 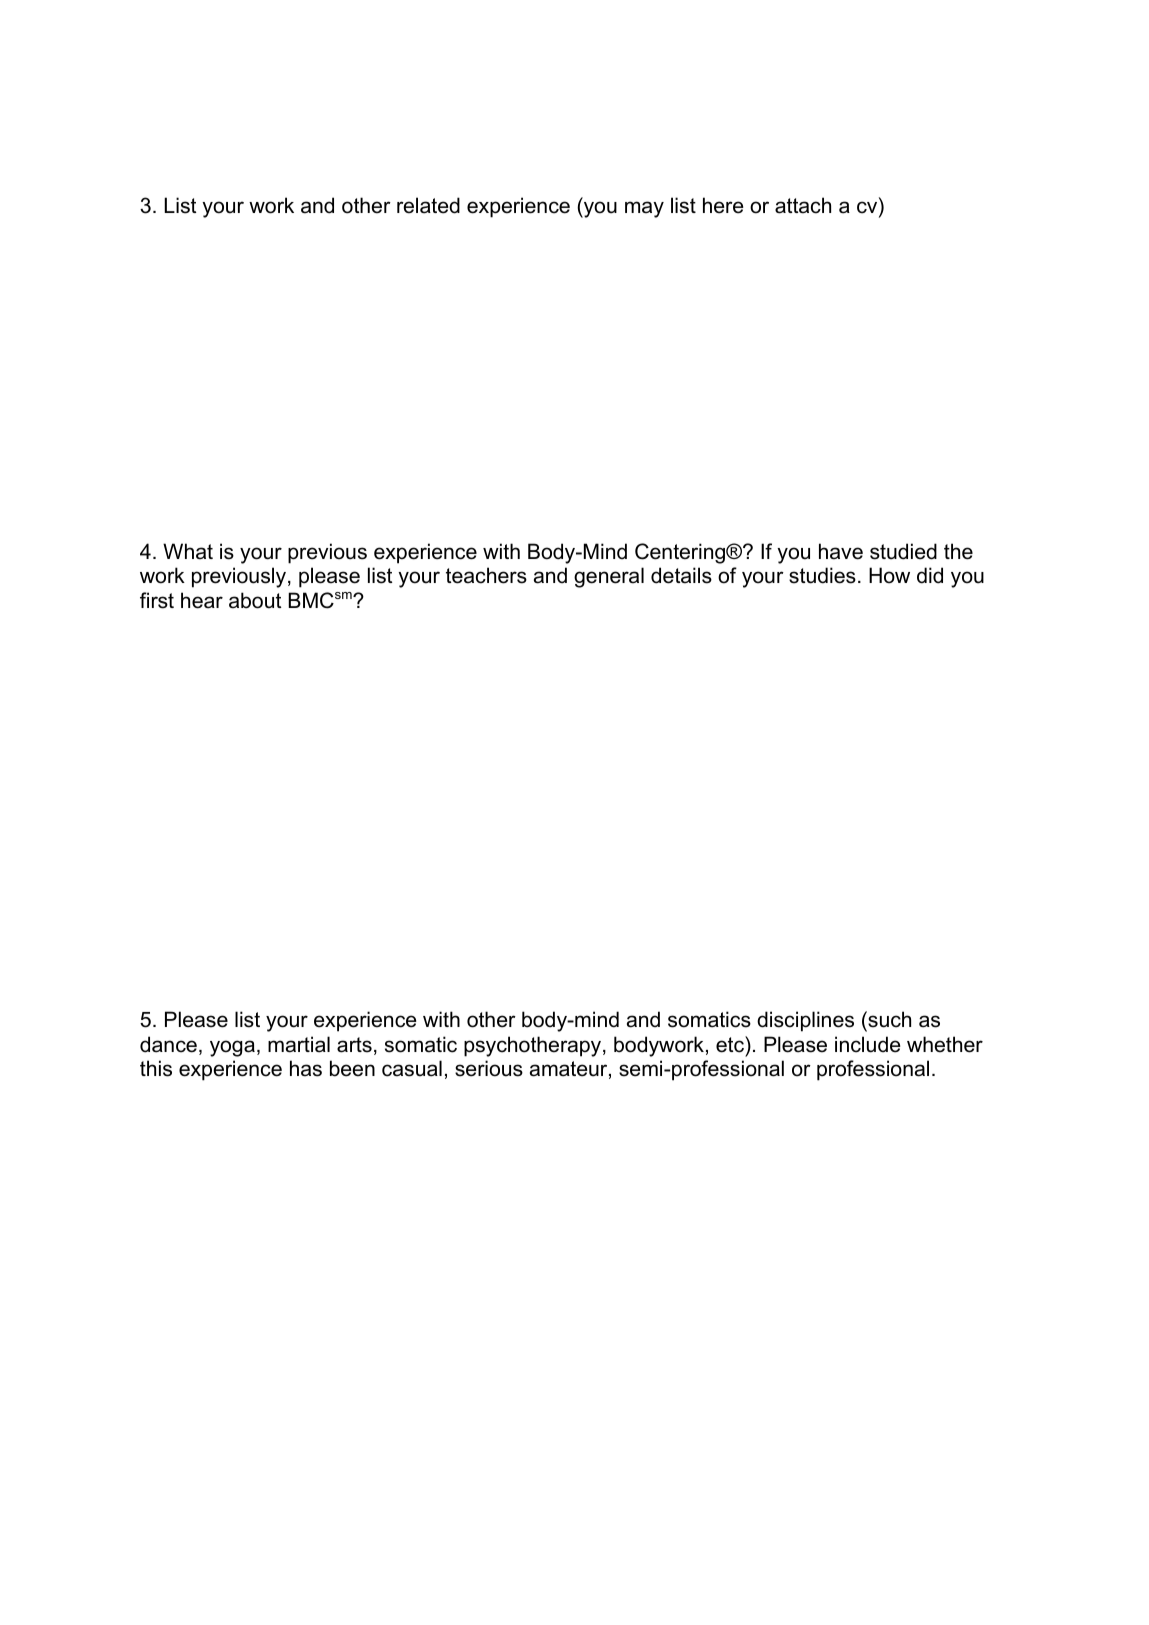 What do you see at coordinates (489, 1068) in the image?
I see `serious` at bounding box center [489, 1068].
